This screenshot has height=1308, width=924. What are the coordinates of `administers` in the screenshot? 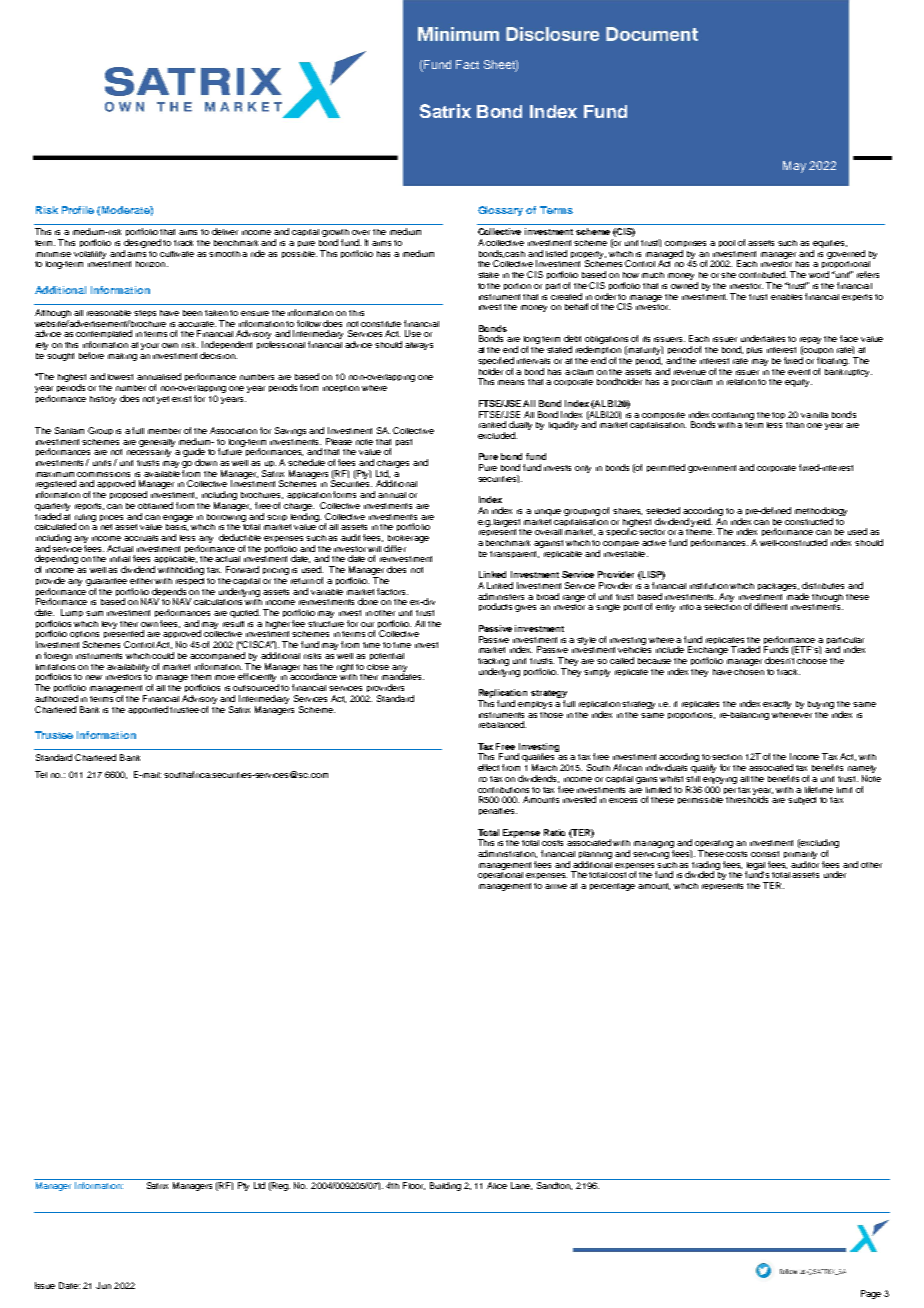 It's located at (501, 596).
